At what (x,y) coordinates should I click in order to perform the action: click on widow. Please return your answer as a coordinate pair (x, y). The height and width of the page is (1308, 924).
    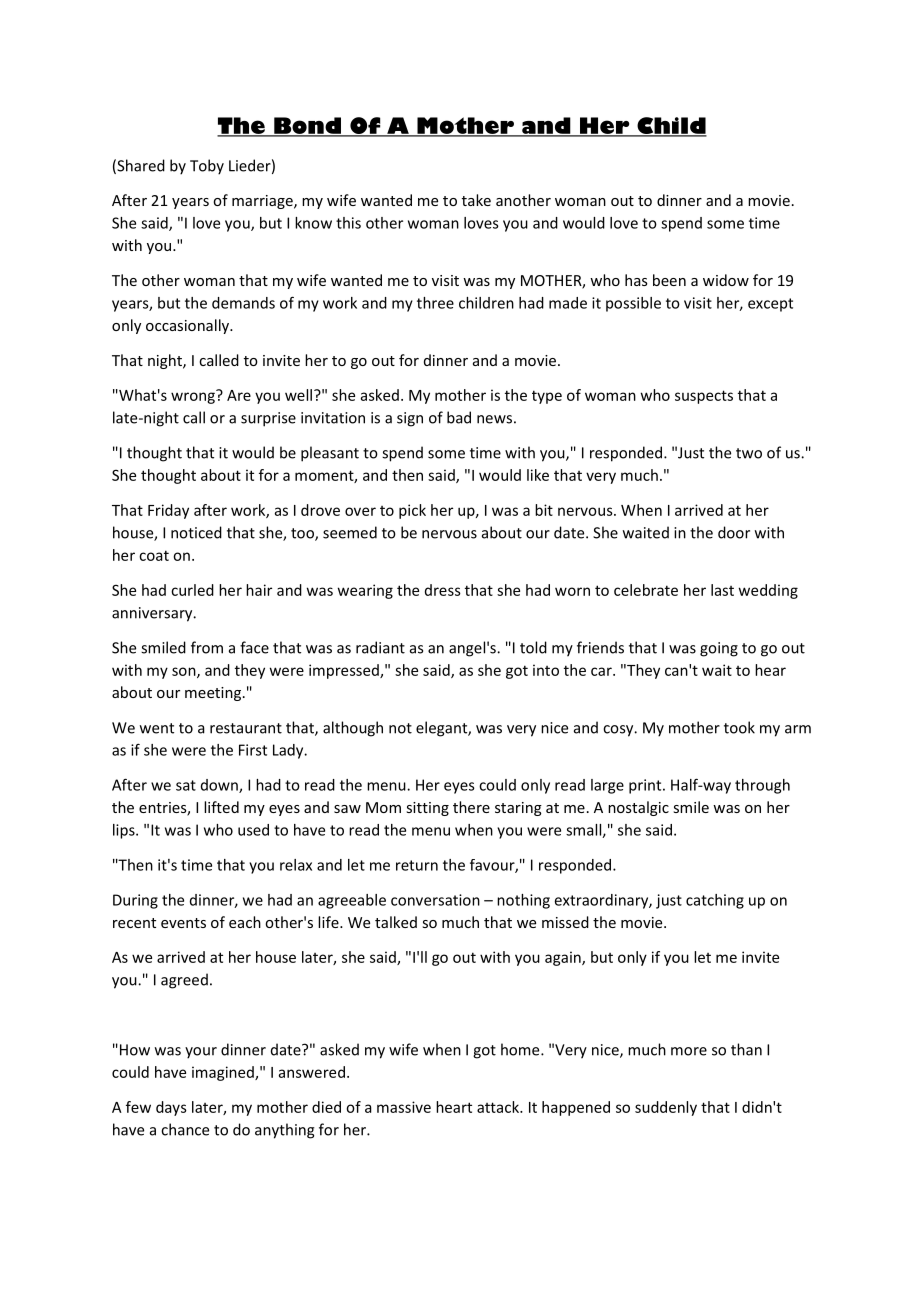
    Looking at the image, I should click on (726, 280).
